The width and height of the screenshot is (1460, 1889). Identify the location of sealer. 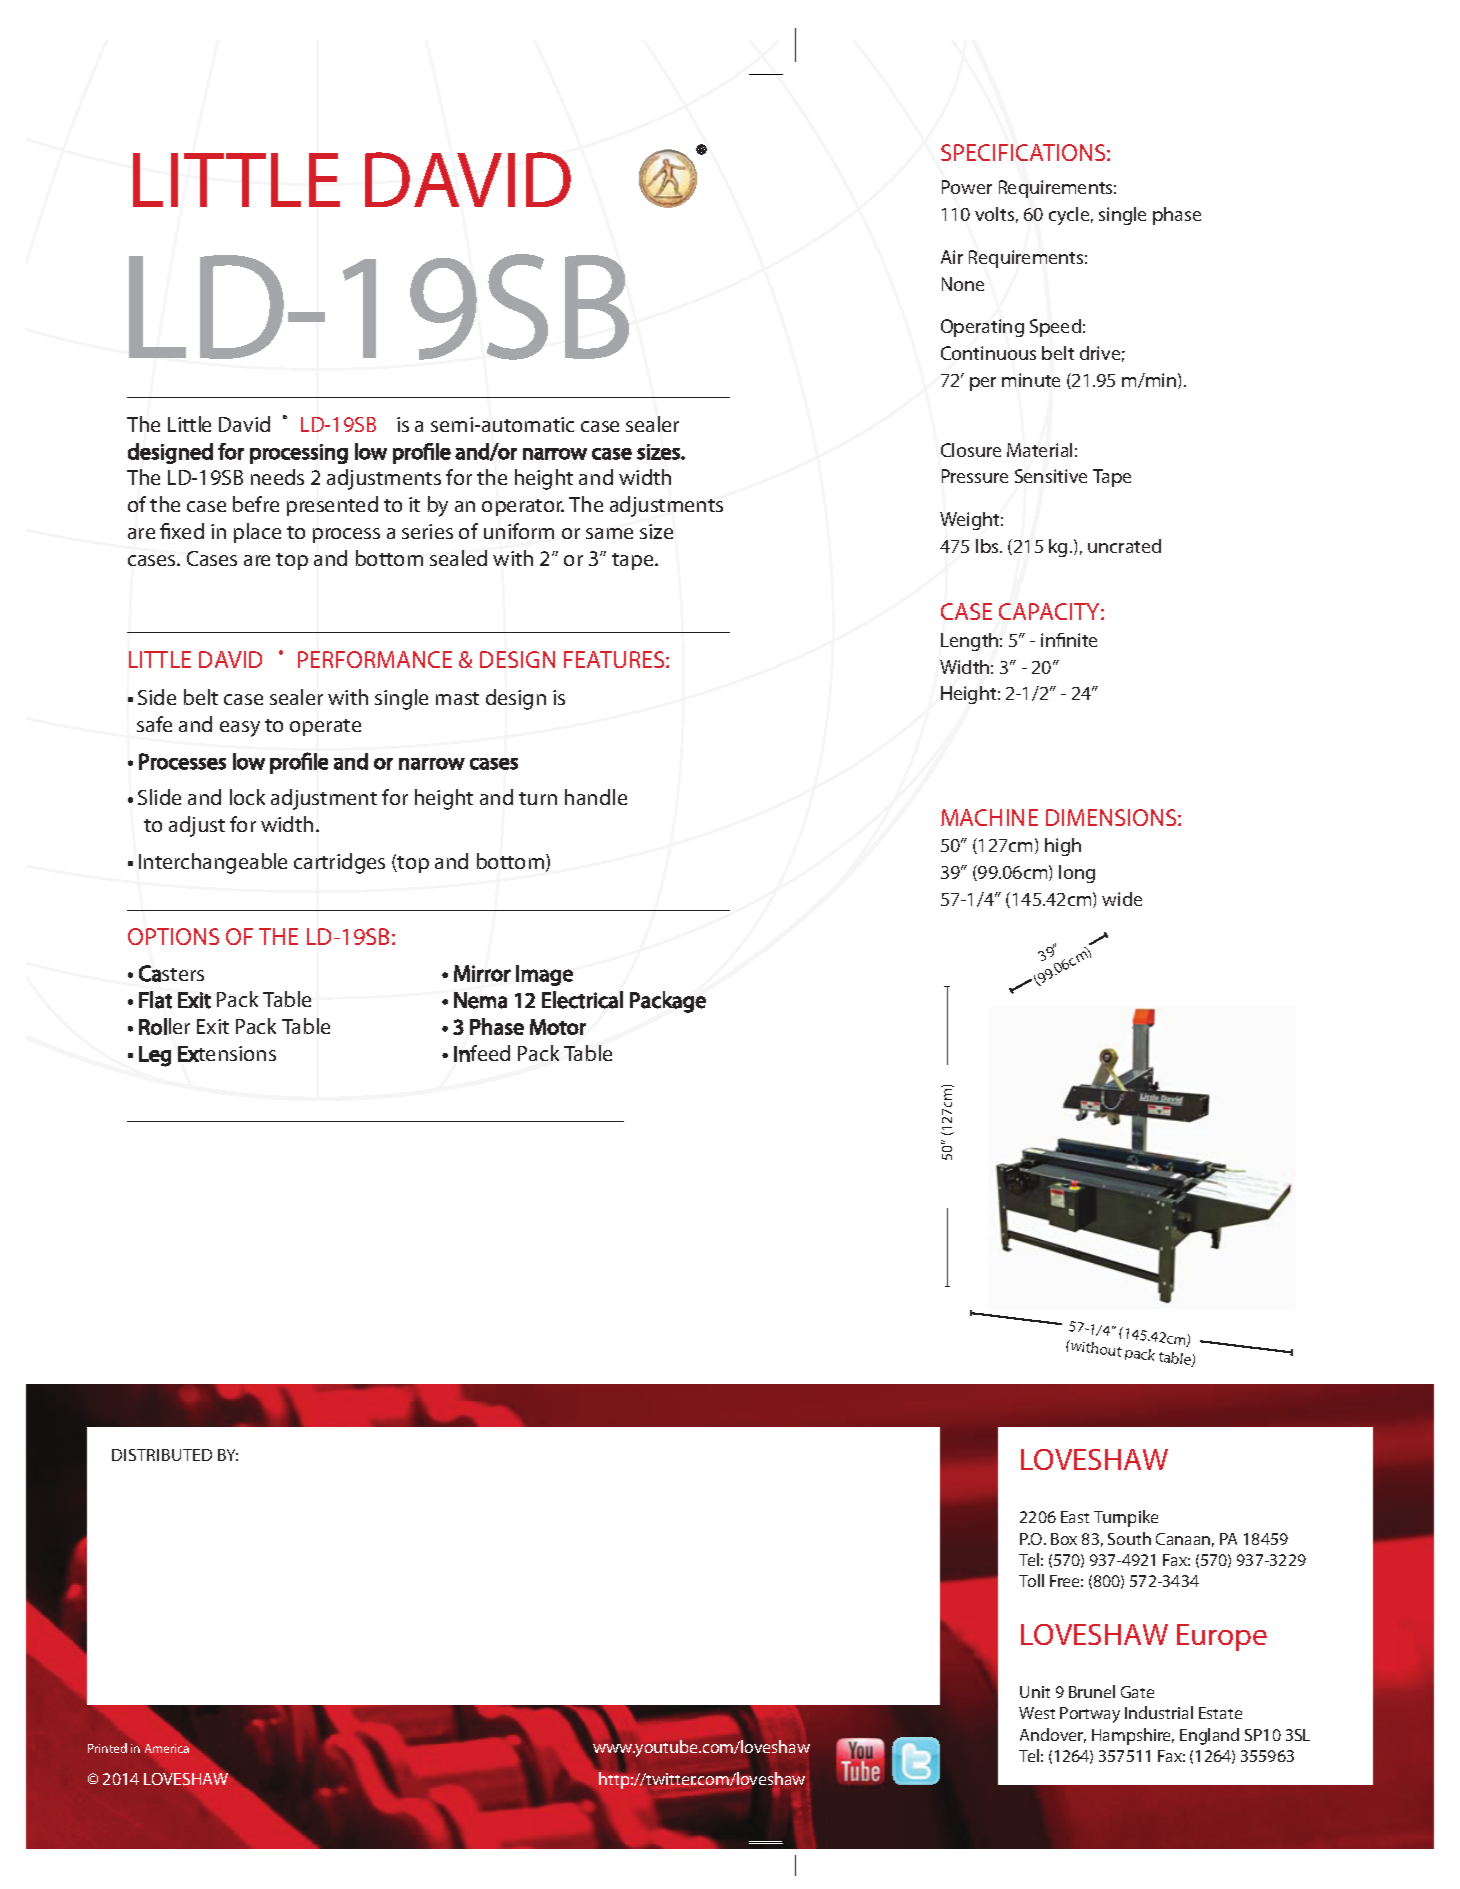
(652, 424).
